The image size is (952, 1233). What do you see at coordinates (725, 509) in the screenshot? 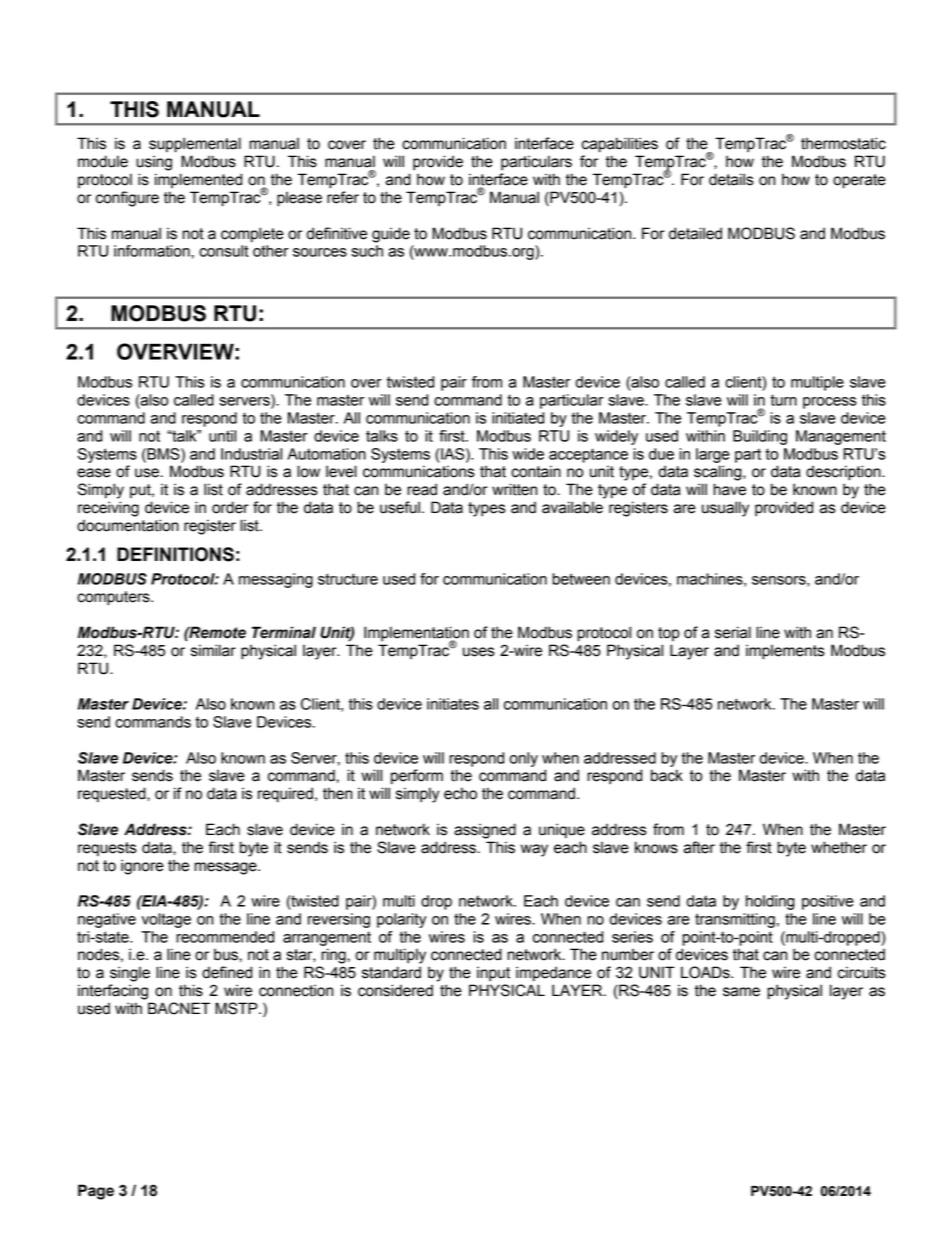
I see `usually` at bounding box center [725, 509].
